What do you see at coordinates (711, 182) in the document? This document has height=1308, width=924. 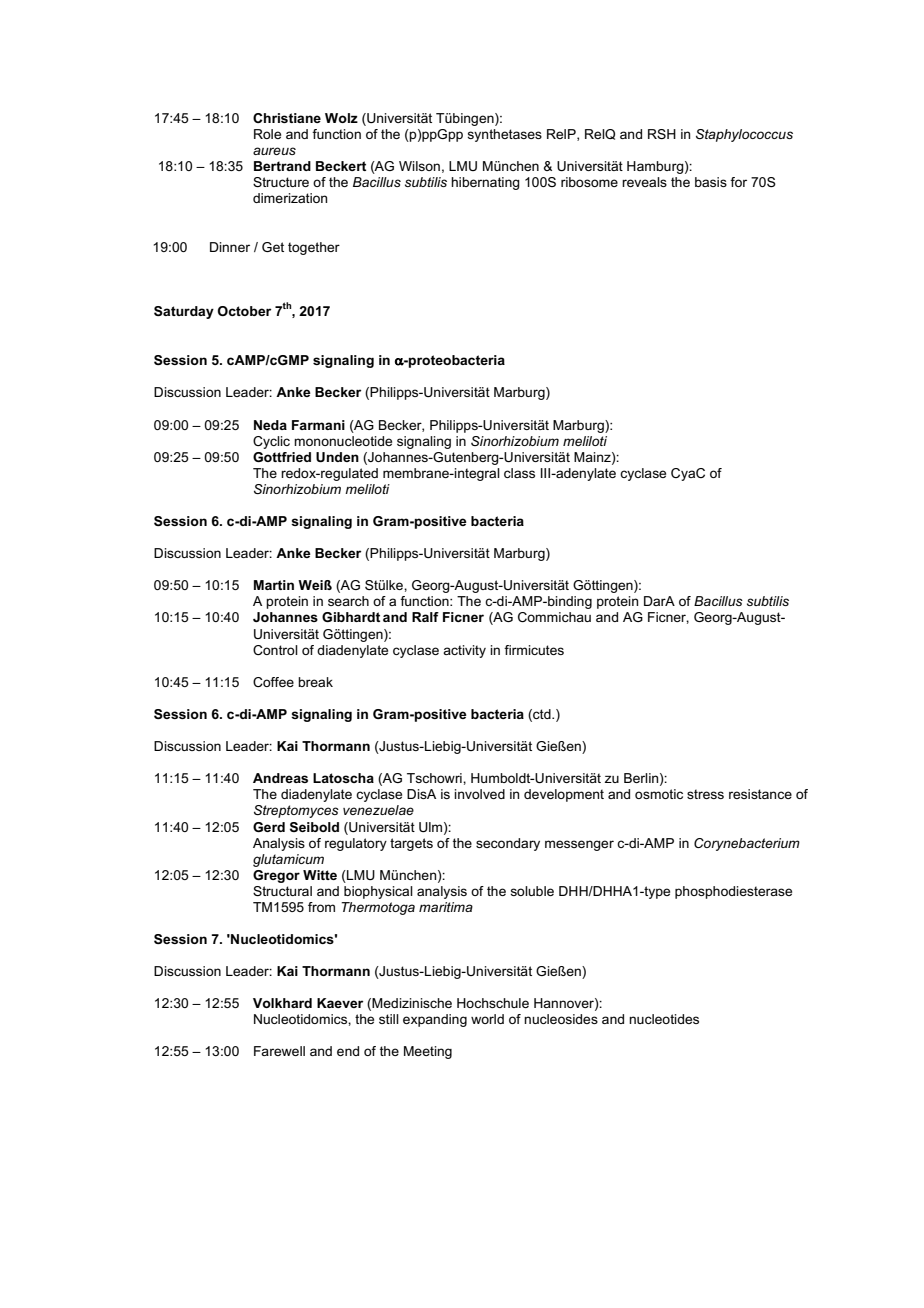 I see `basis` at bounding box center [711, 182].
